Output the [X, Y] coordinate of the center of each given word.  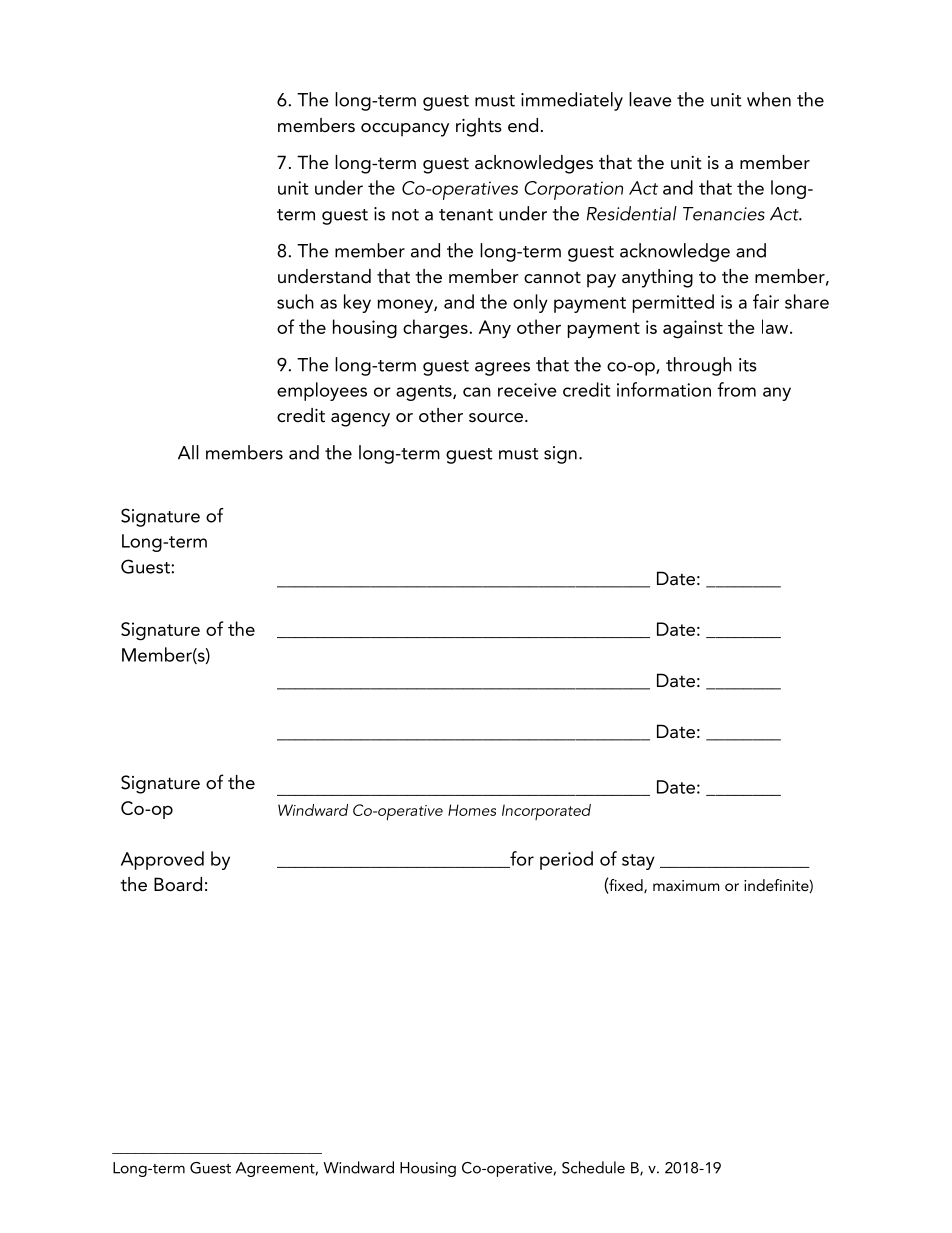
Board [178, 884]
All [188, 452]
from [736, 389]
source [496, 417]
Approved [162, 860]
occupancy [405, 130]
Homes [472, 810]
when [769, 99]
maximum [686, 885]
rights [479, 127]
